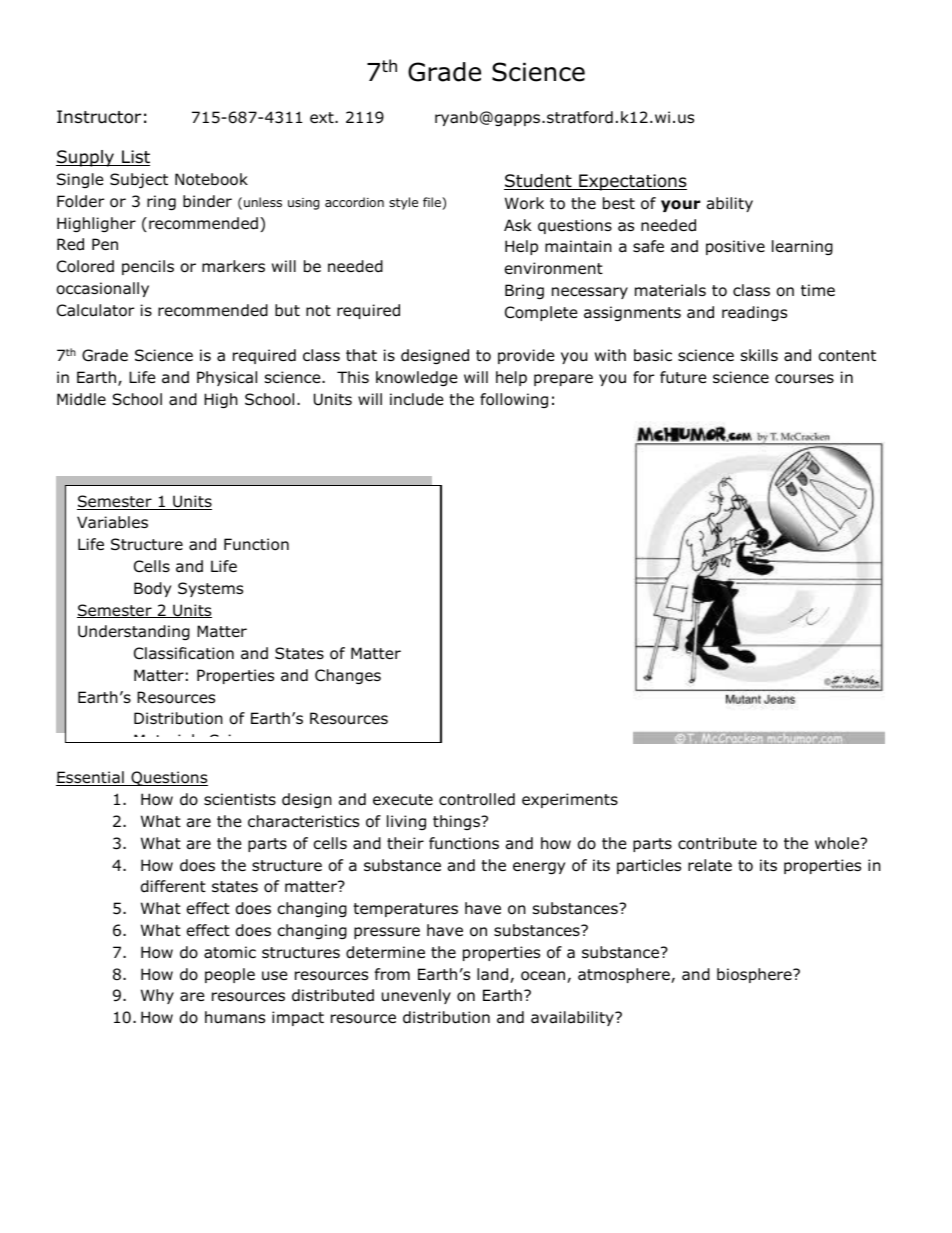 The height and width of the image is (1233, 952). Describe the element at coordinates (539, 182) in the image. I see `Student` at that location.
